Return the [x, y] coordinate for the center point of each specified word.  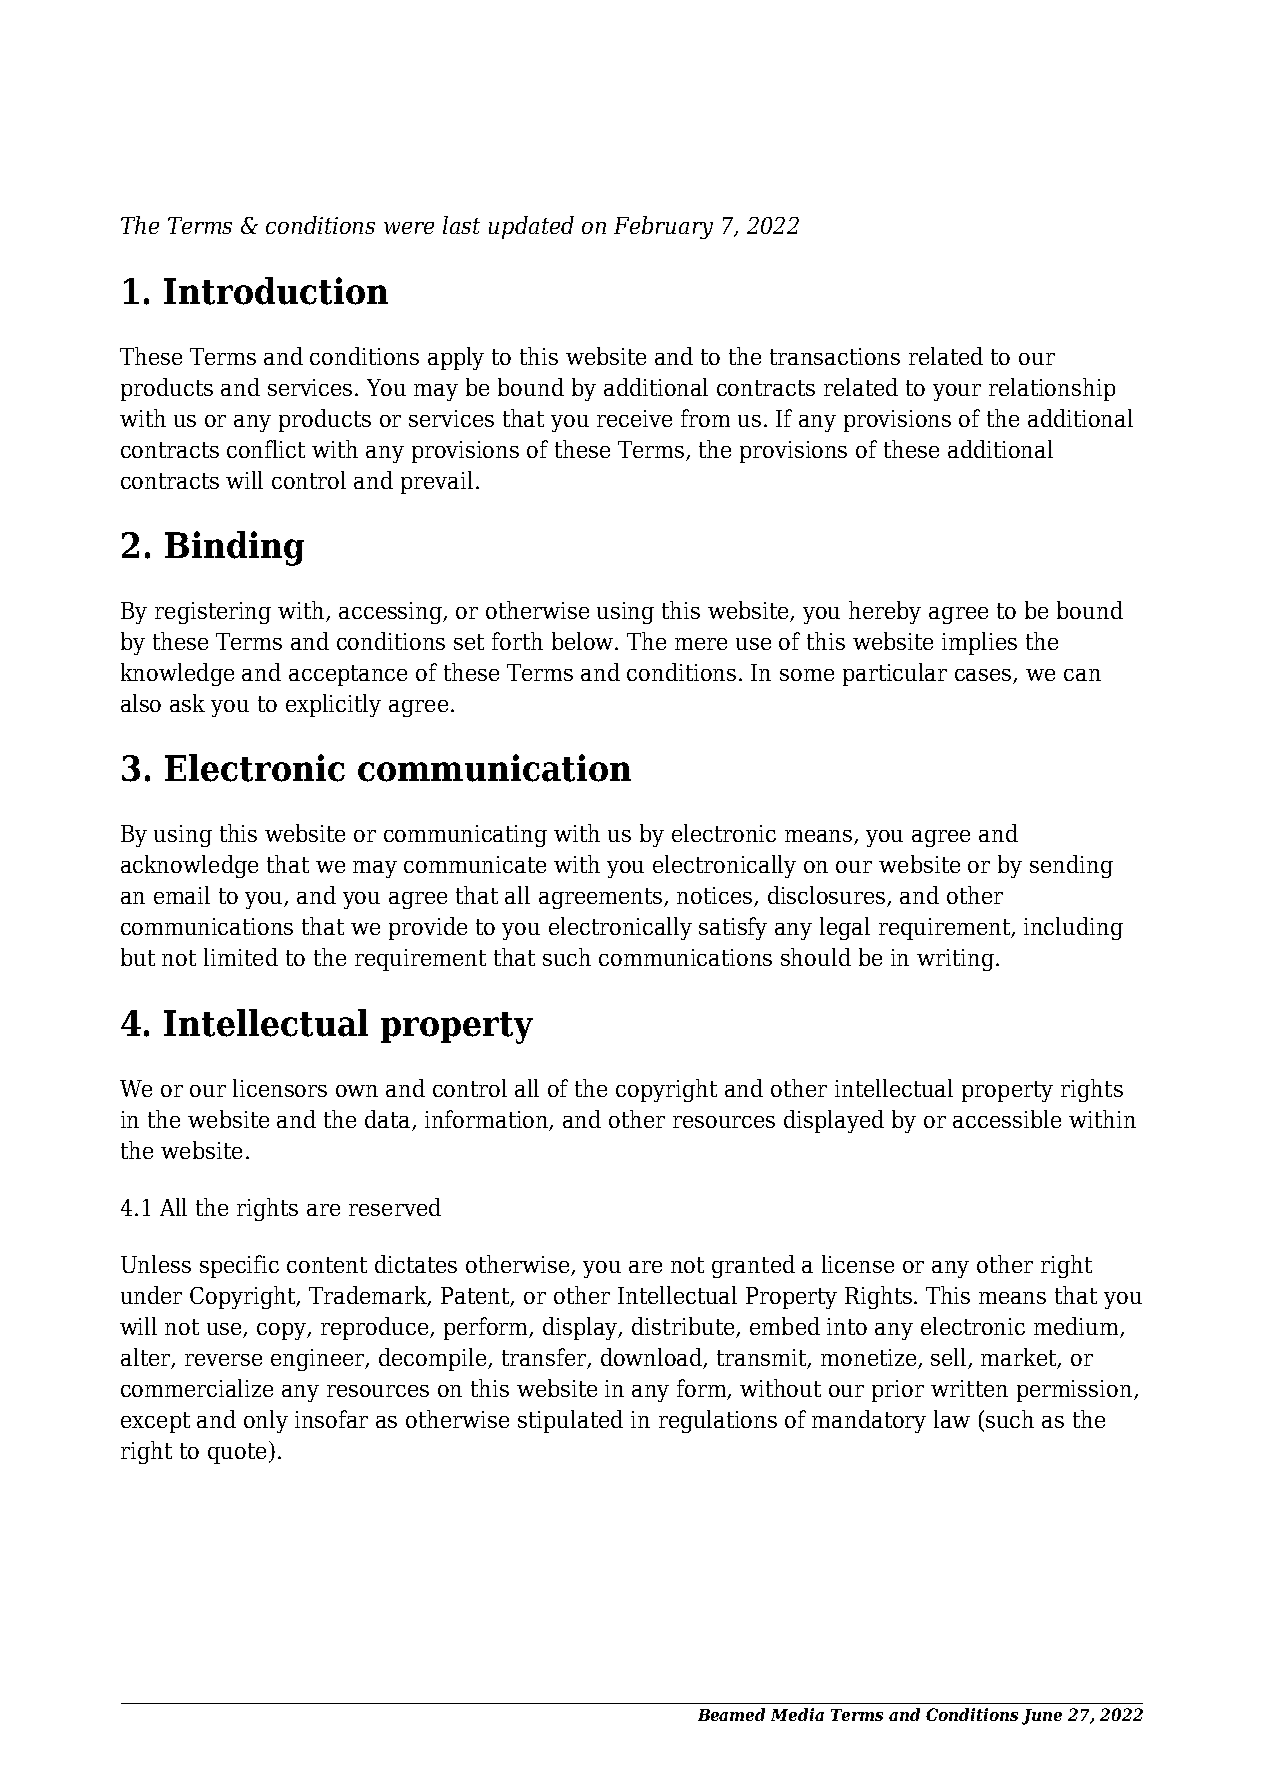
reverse [223, 1360]
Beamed [731, 1714]
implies [979, 643]
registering [213, 613]
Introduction [276, 291]
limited [241, 957]
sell [950, 1358]
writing [955, 960]
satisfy [733, 928]
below [584, 641]
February [663, 227]
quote [237, 1453]
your [957, 392]
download [653, 1358]
